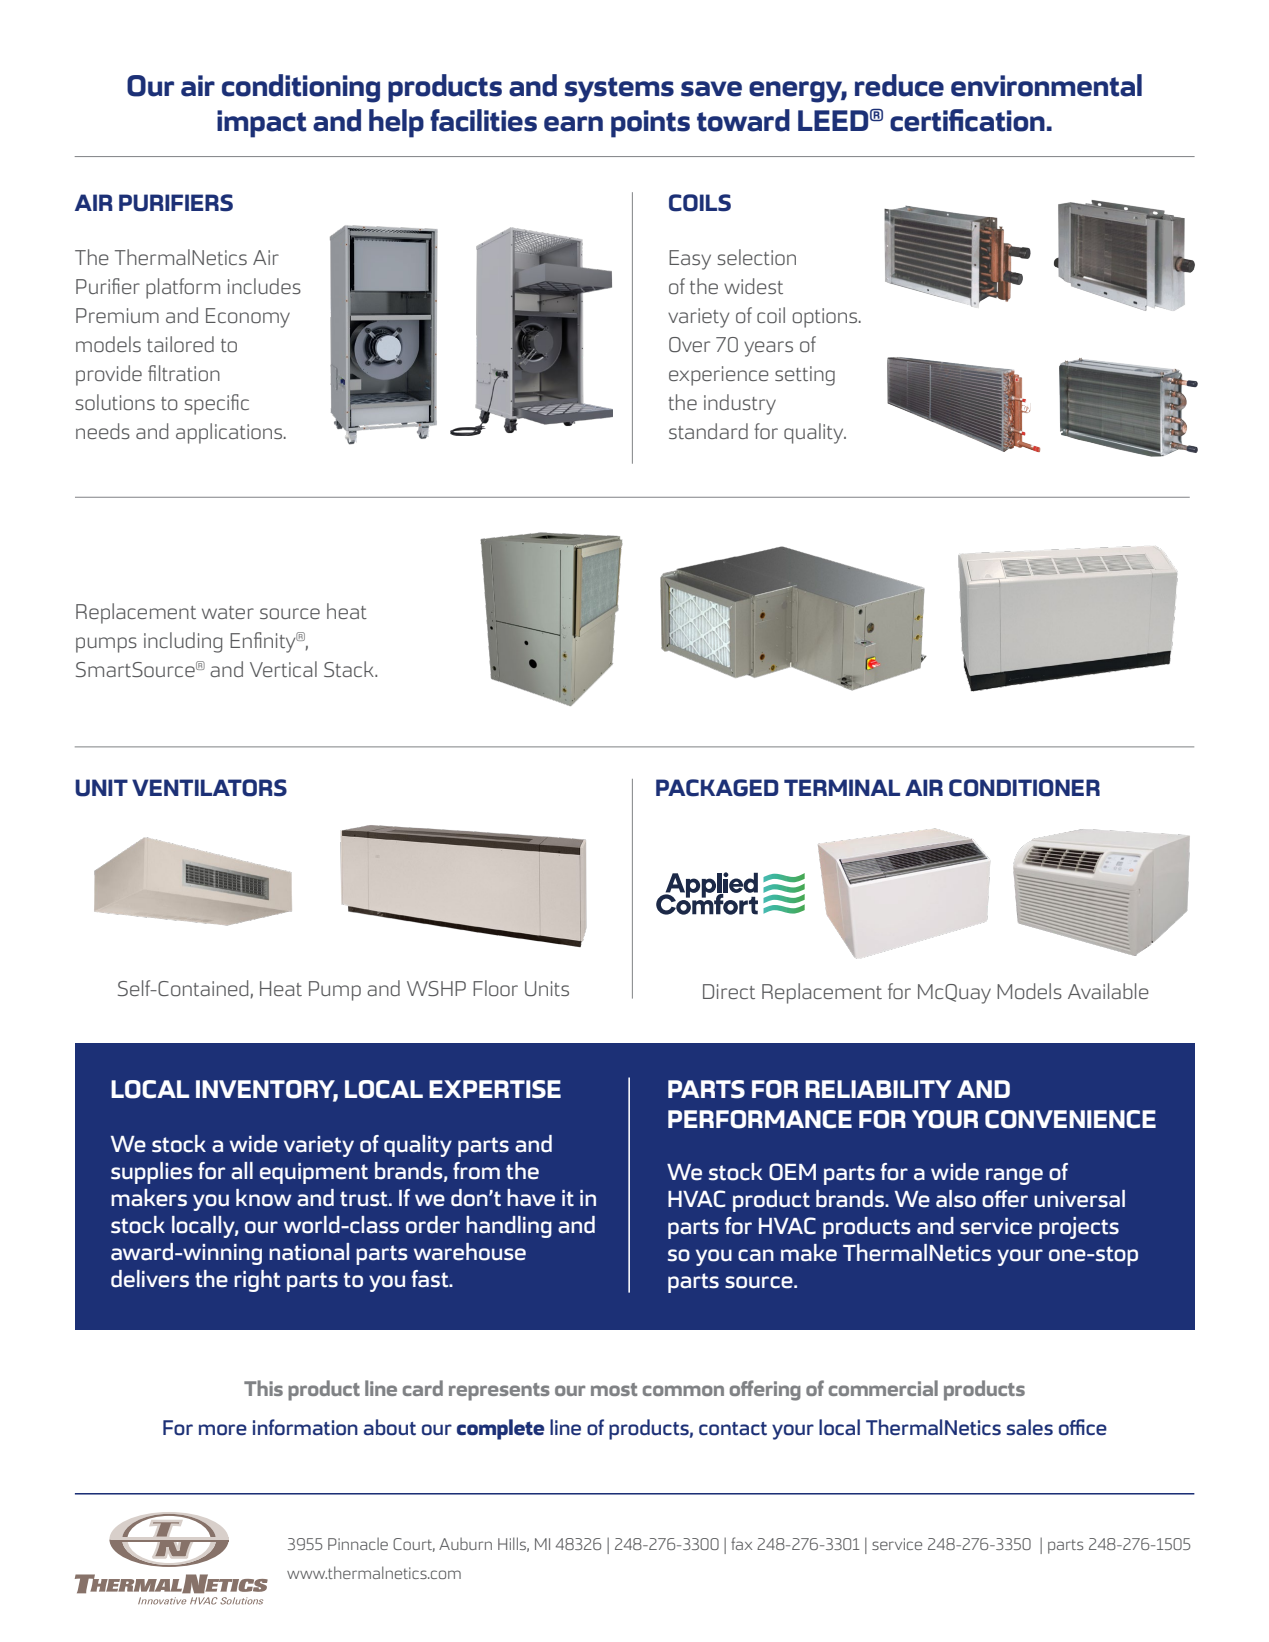 Image resolution: width=1269 pixels, height=1642 pixels. I want to click on setting, so click(805, 376).
